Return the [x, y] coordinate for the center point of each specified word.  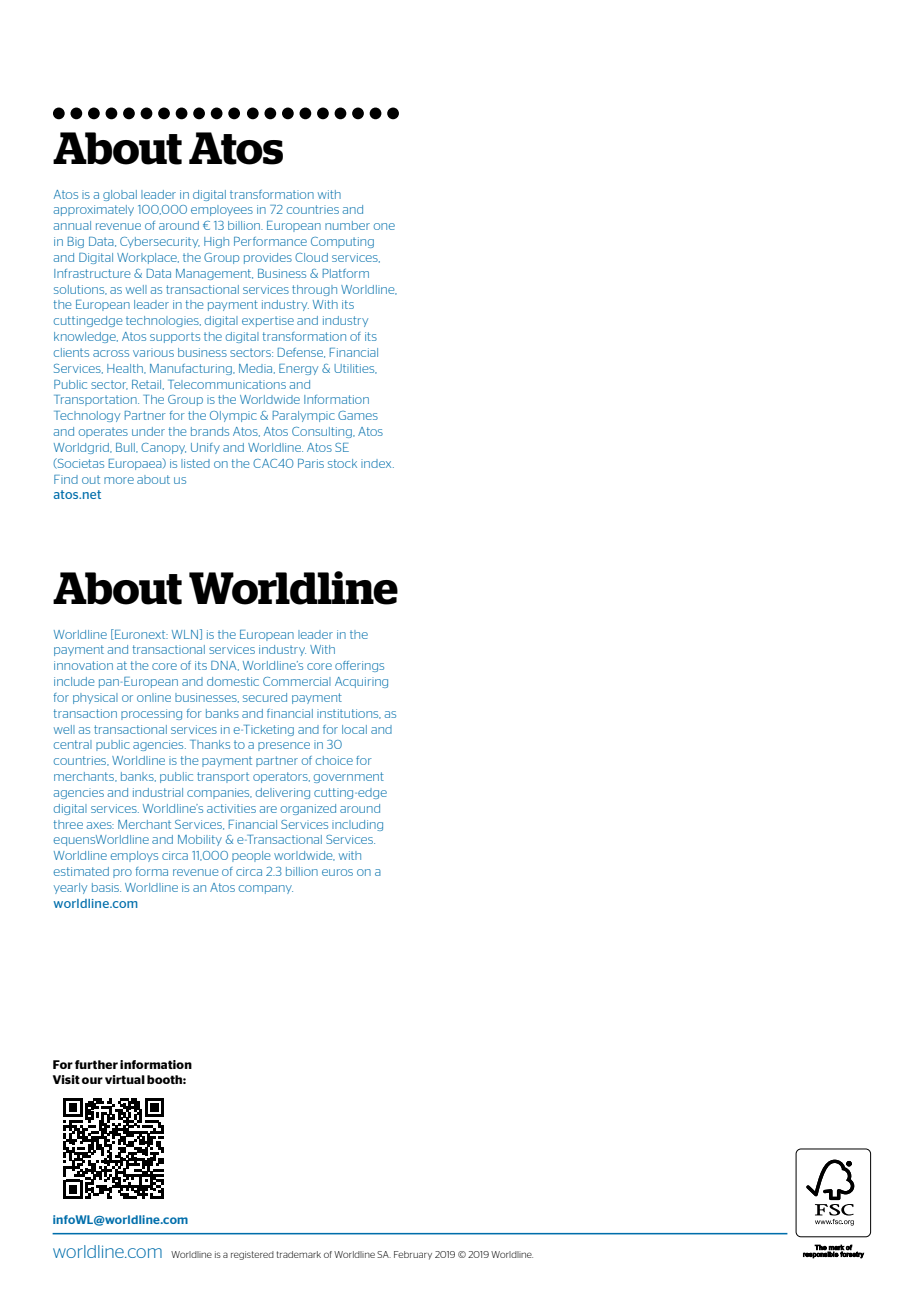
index [377, 463]
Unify [205, 448]
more [119, 480]
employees [222, 210]
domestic [233, 681]
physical [95, 698]
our [92, 1080]
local [354, 729]
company [266, 889]
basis [106, 887]
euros [337, 872]
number [347, 225]
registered [252, 1255]
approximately [94, 210]
